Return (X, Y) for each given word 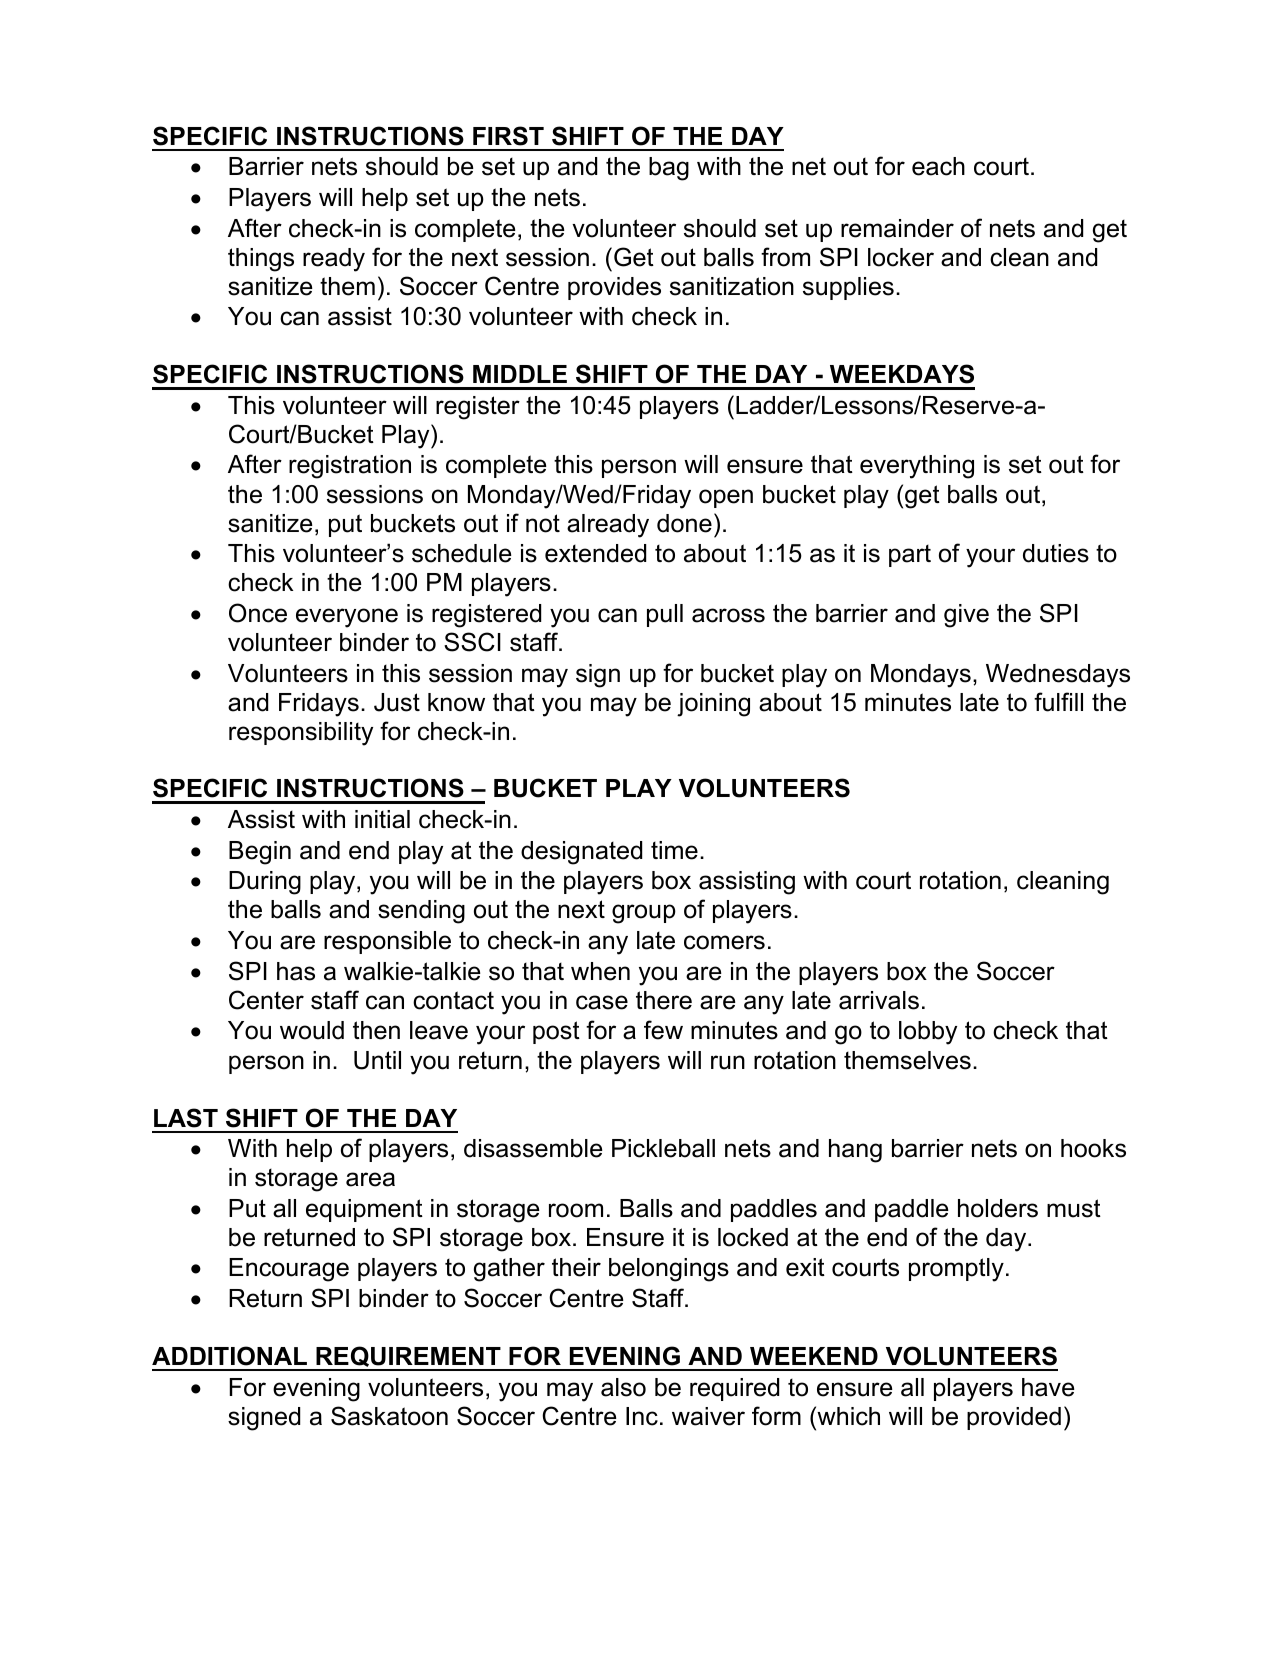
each (938, 166)
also (623, 1387)
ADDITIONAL (229, 1356)
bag (669, 169)
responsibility (301, 734)
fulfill (1058, 702)
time (674, 850)
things (261, 260)
